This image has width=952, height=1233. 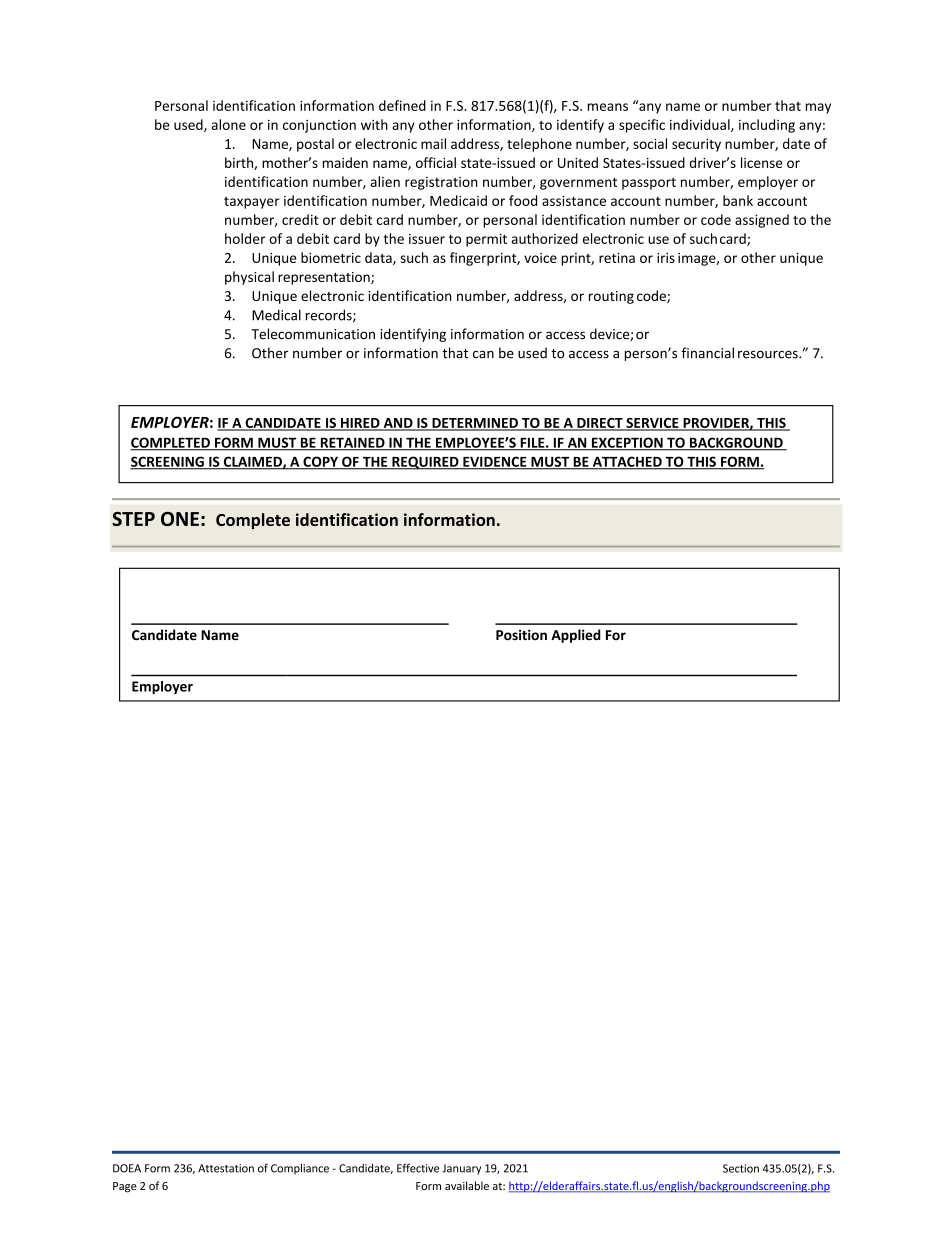 I want to click on Position, so click(x=521, y=635).
